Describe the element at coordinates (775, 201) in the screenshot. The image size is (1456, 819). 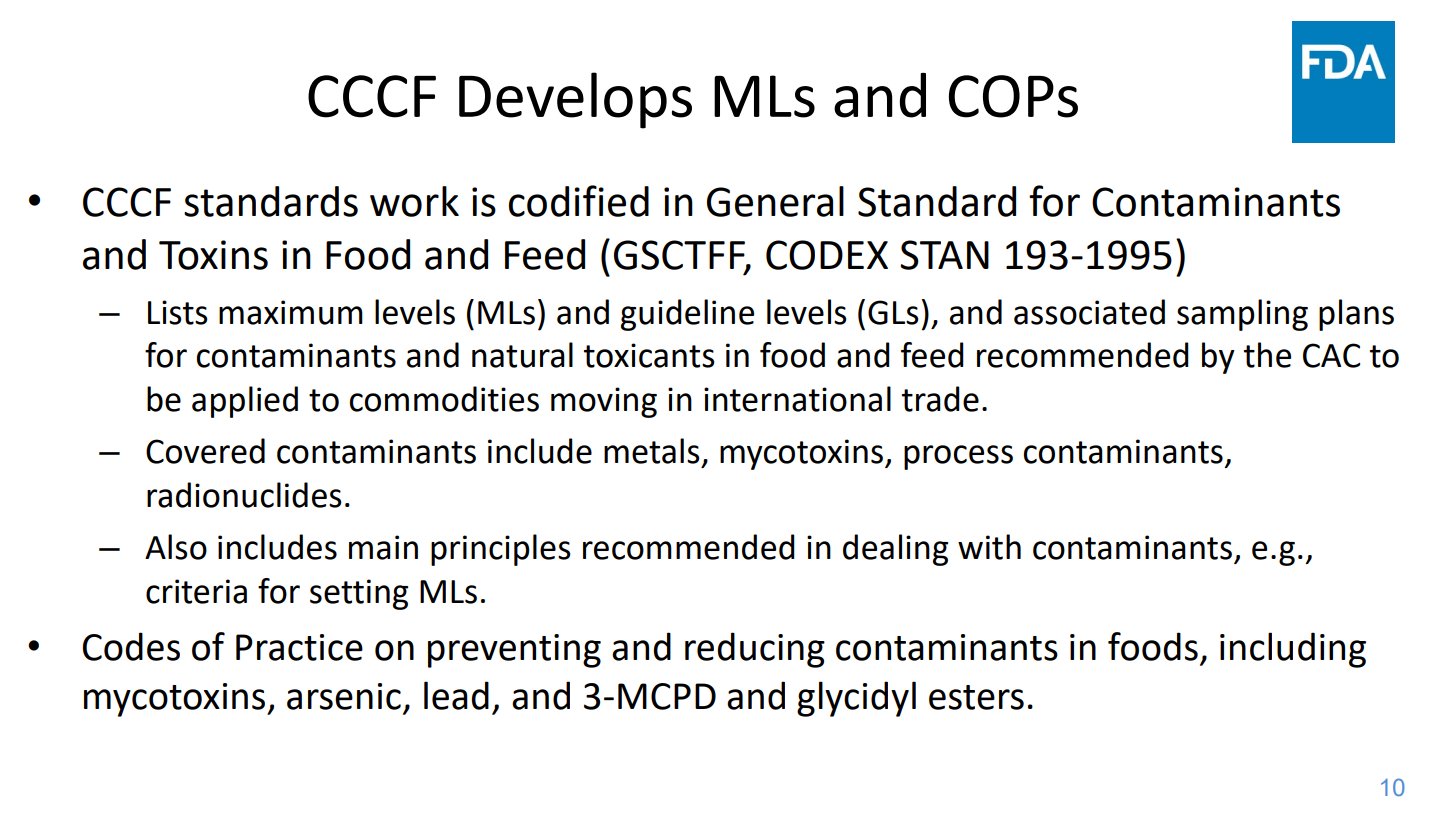
I see `General` at that location.
